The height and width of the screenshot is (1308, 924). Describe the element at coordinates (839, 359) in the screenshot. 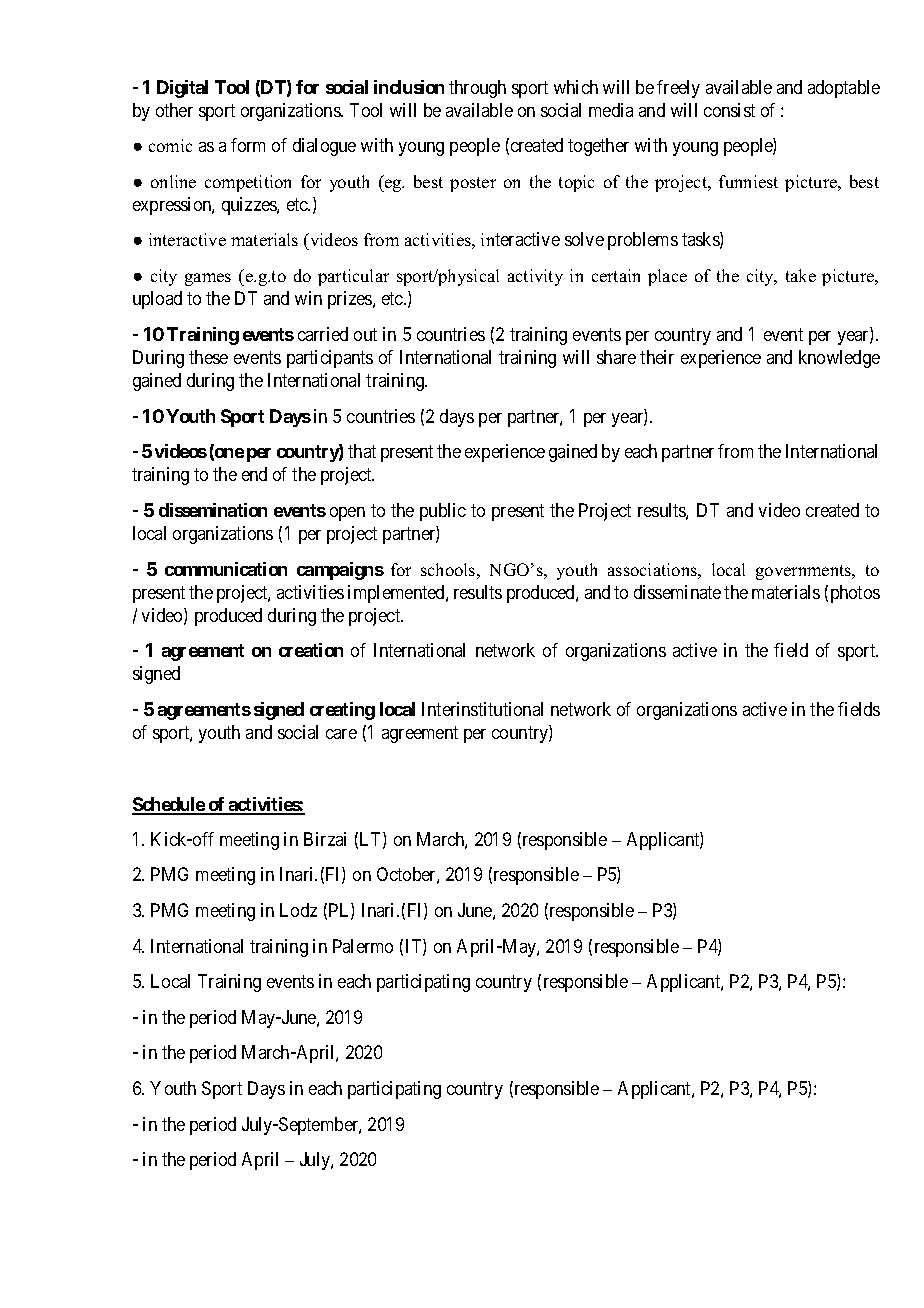

I see `knowledge` at that location.
